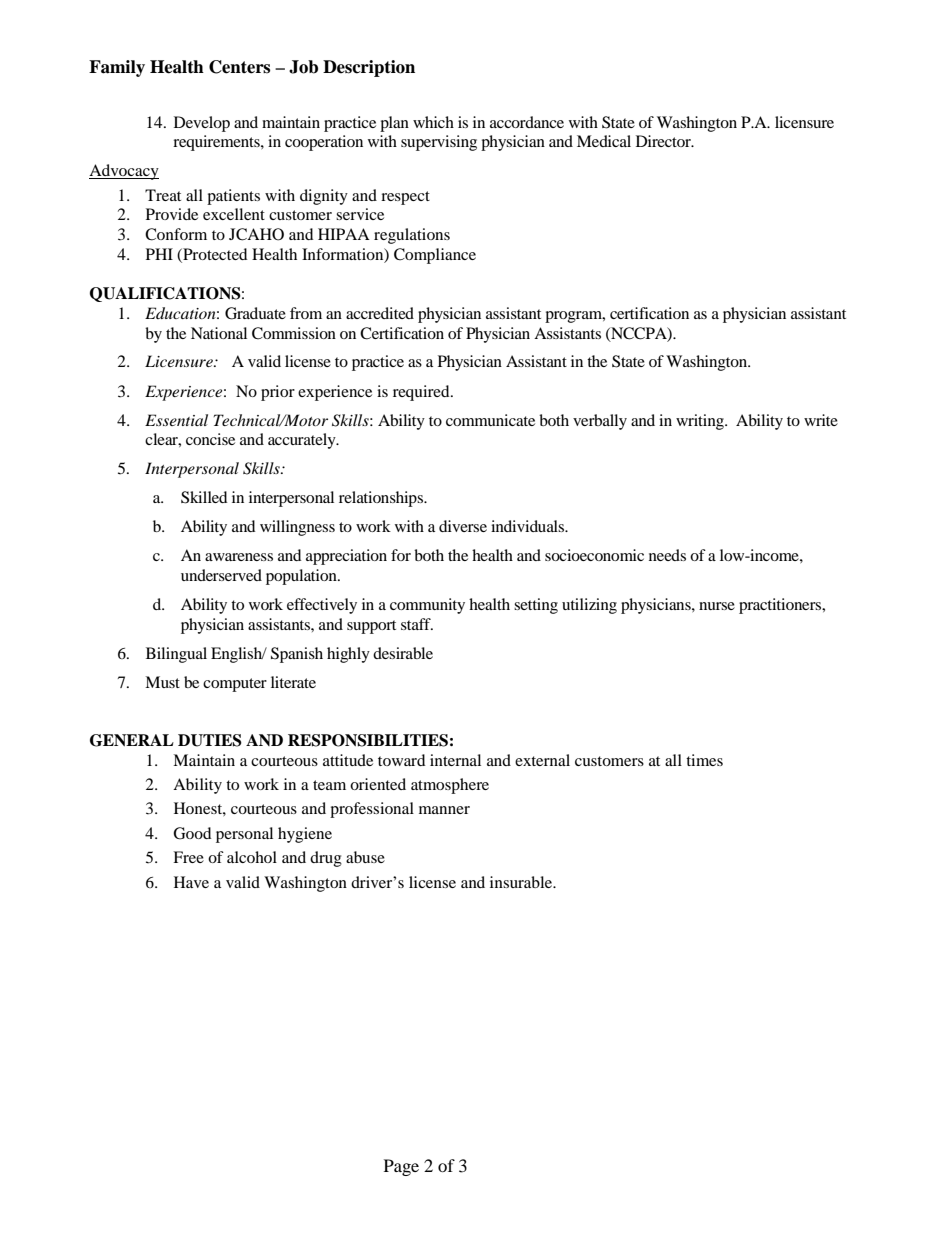 The width and height of the screenshot is (952, 1233). What do you see at coordinates (522, 882) in the screenshot?
I see `insurable` at bounding box center [522, 882].
